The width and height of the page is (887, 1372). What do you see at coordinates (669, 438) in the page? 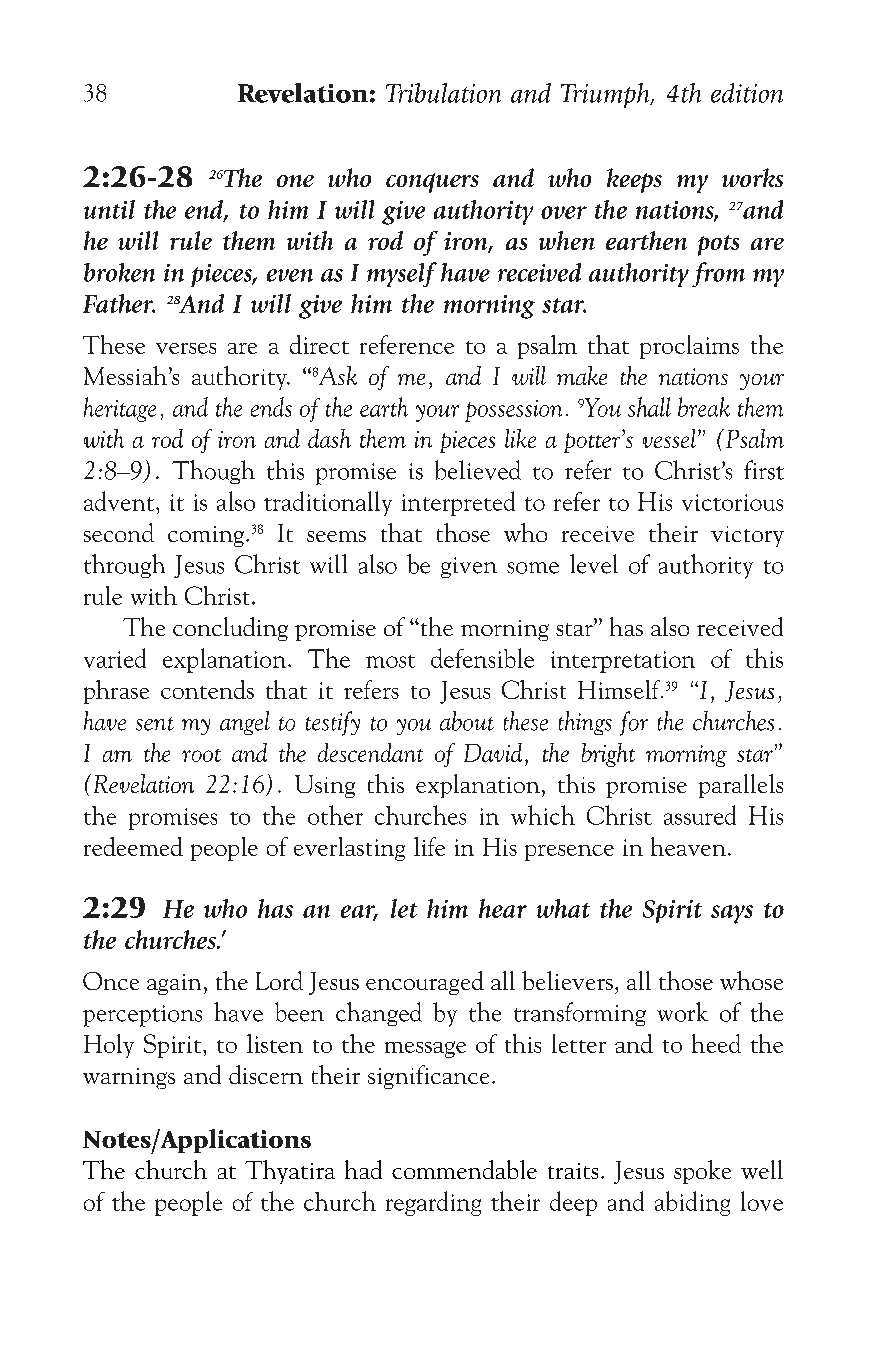
I see `vessel` at bounding box center [669, 438].
